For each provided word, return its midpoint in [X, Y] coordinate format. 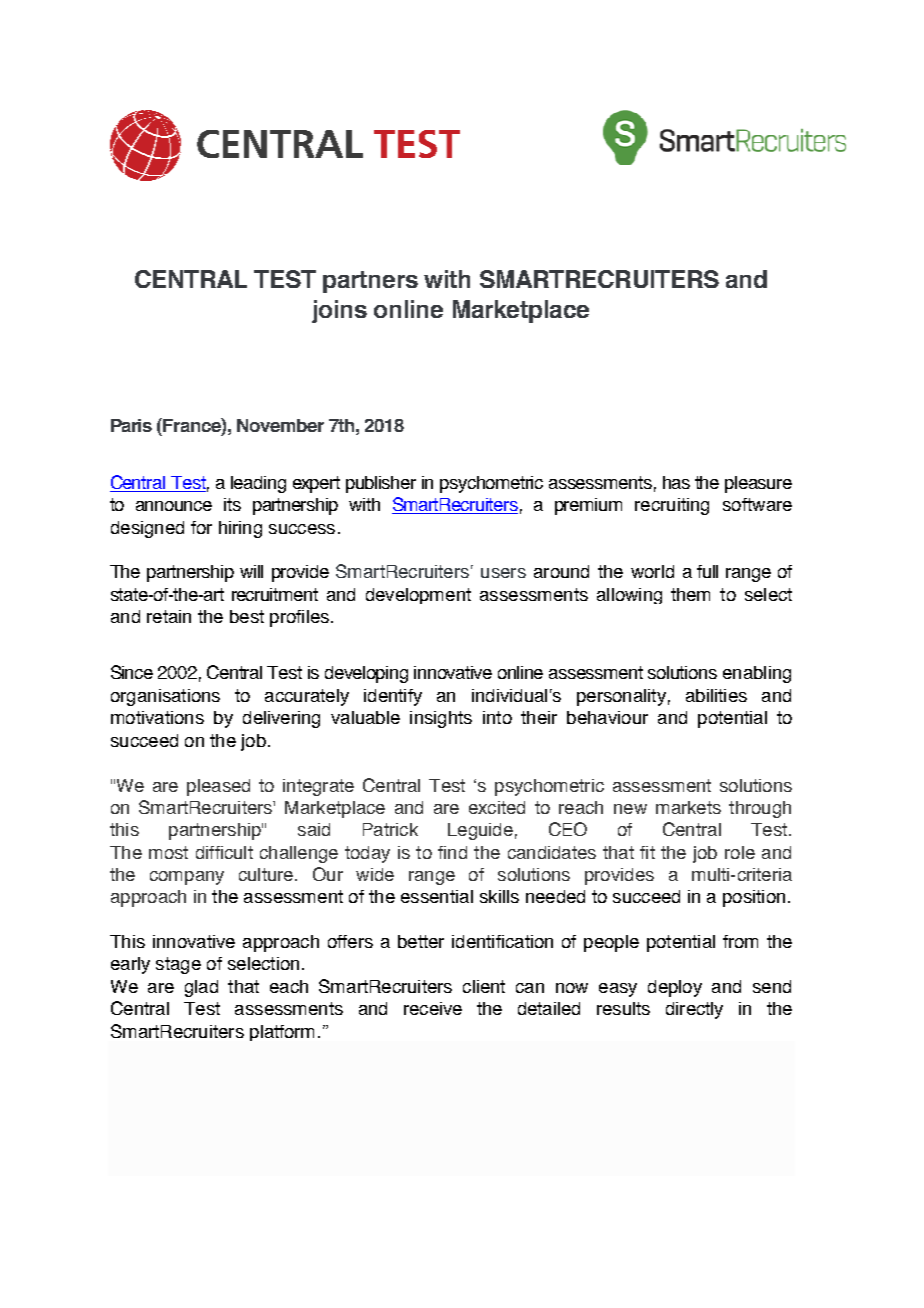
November [280, 425]
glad [201, 988]
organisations [165, 697]
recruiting [672, 506]
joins [339, 311]
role [740, 852]
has [676, 482]
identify [393, 697]
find [452, 852]
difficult [224, 852]
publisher [381, 484]
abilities [716, 695]
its [232, 504]
